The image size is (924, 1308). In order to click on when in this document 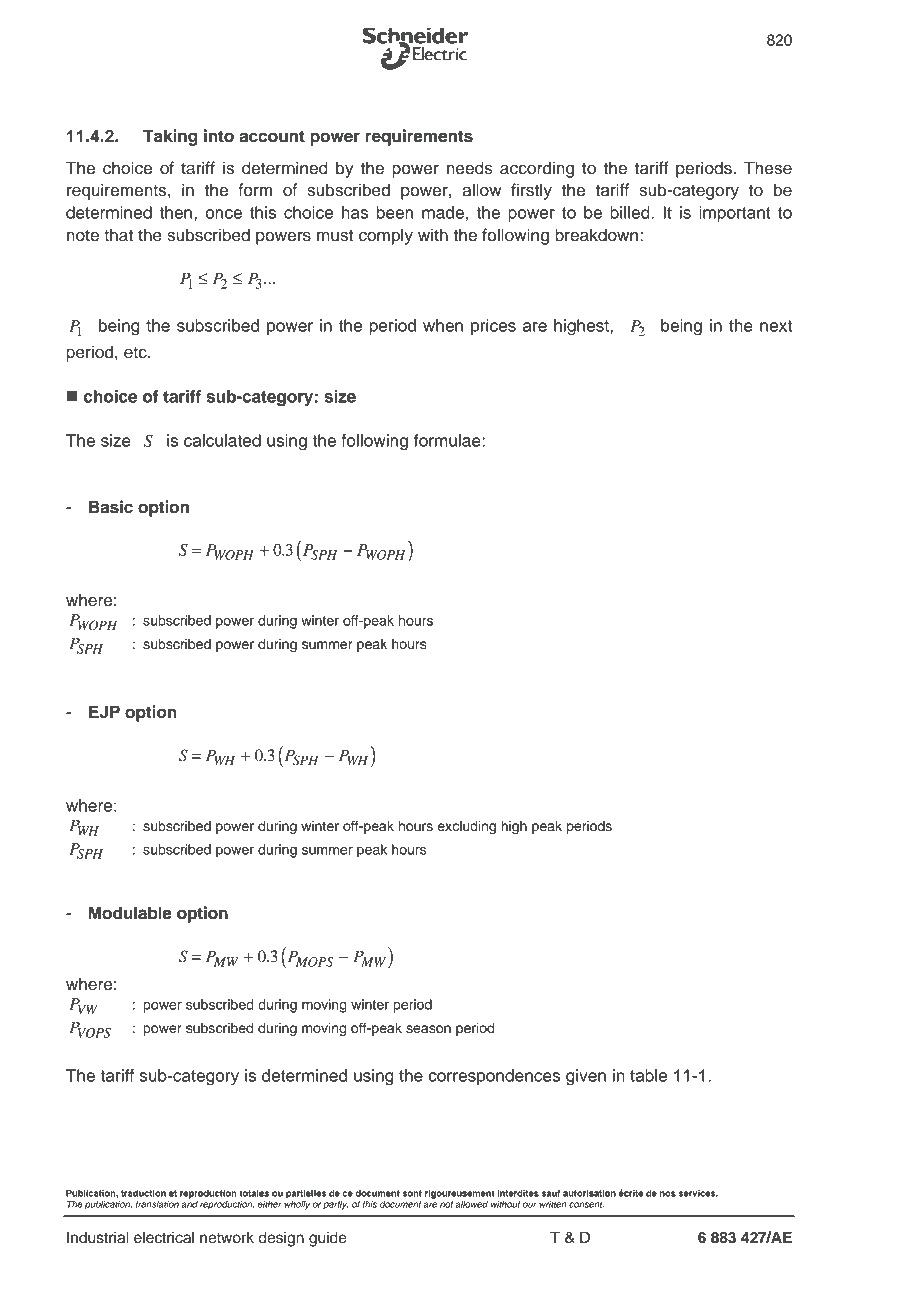, I will do `click(443, 325)`.
